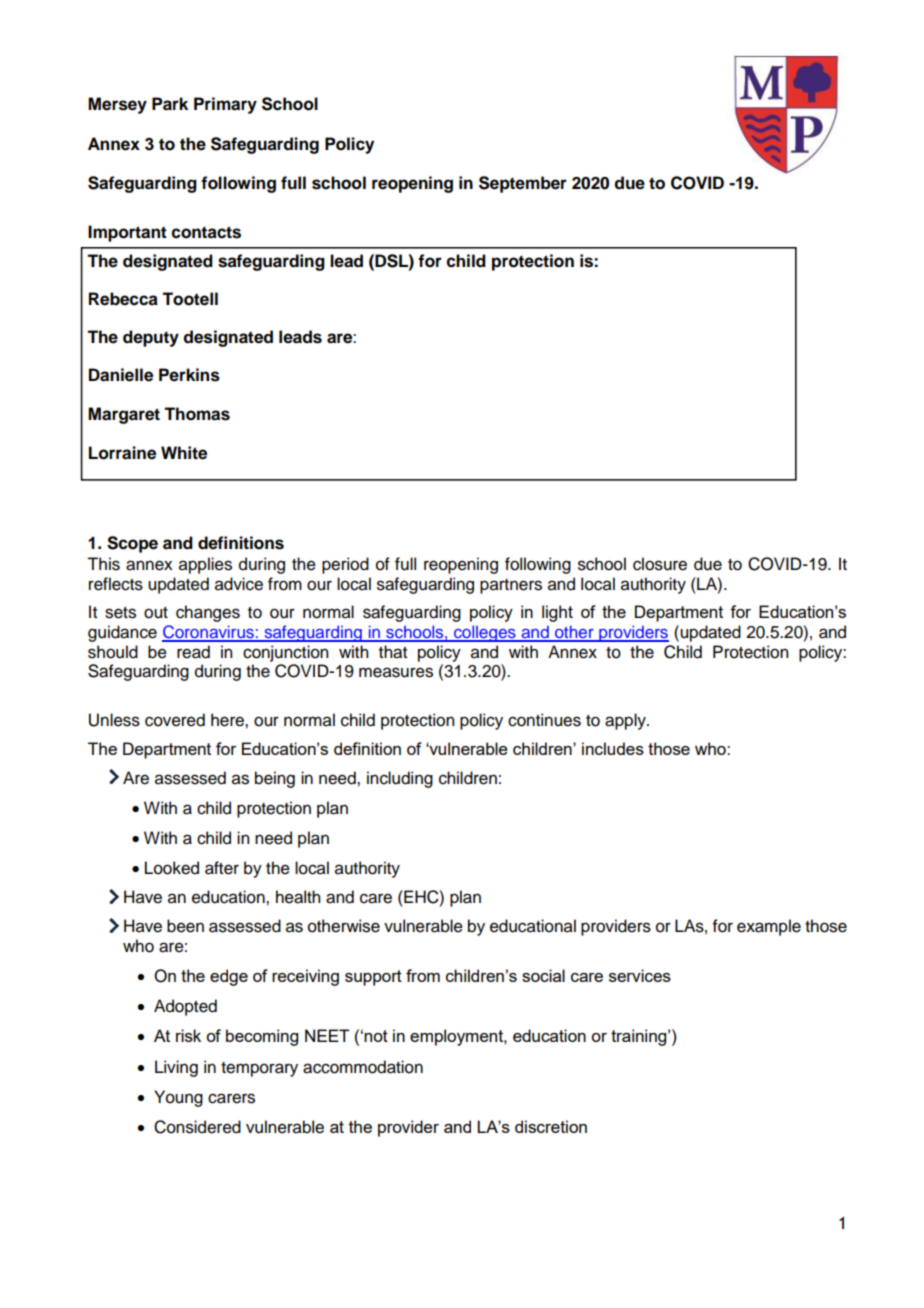 The height and width of the screenshot is (1308, 924). I want to click on Park, so click(170, 104).
